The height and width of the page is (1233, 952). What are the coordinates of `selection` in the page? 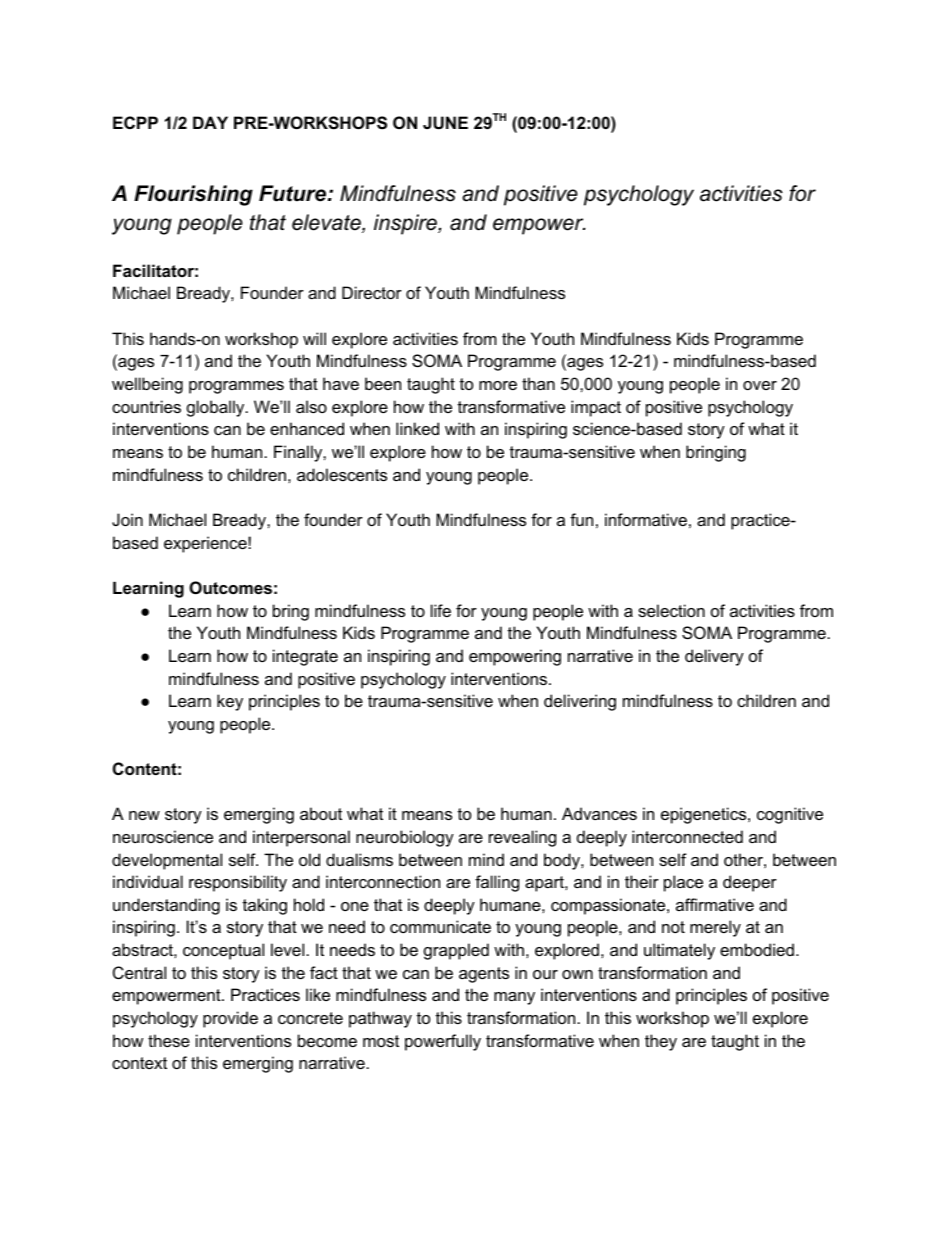 It's located at (671, 610).
